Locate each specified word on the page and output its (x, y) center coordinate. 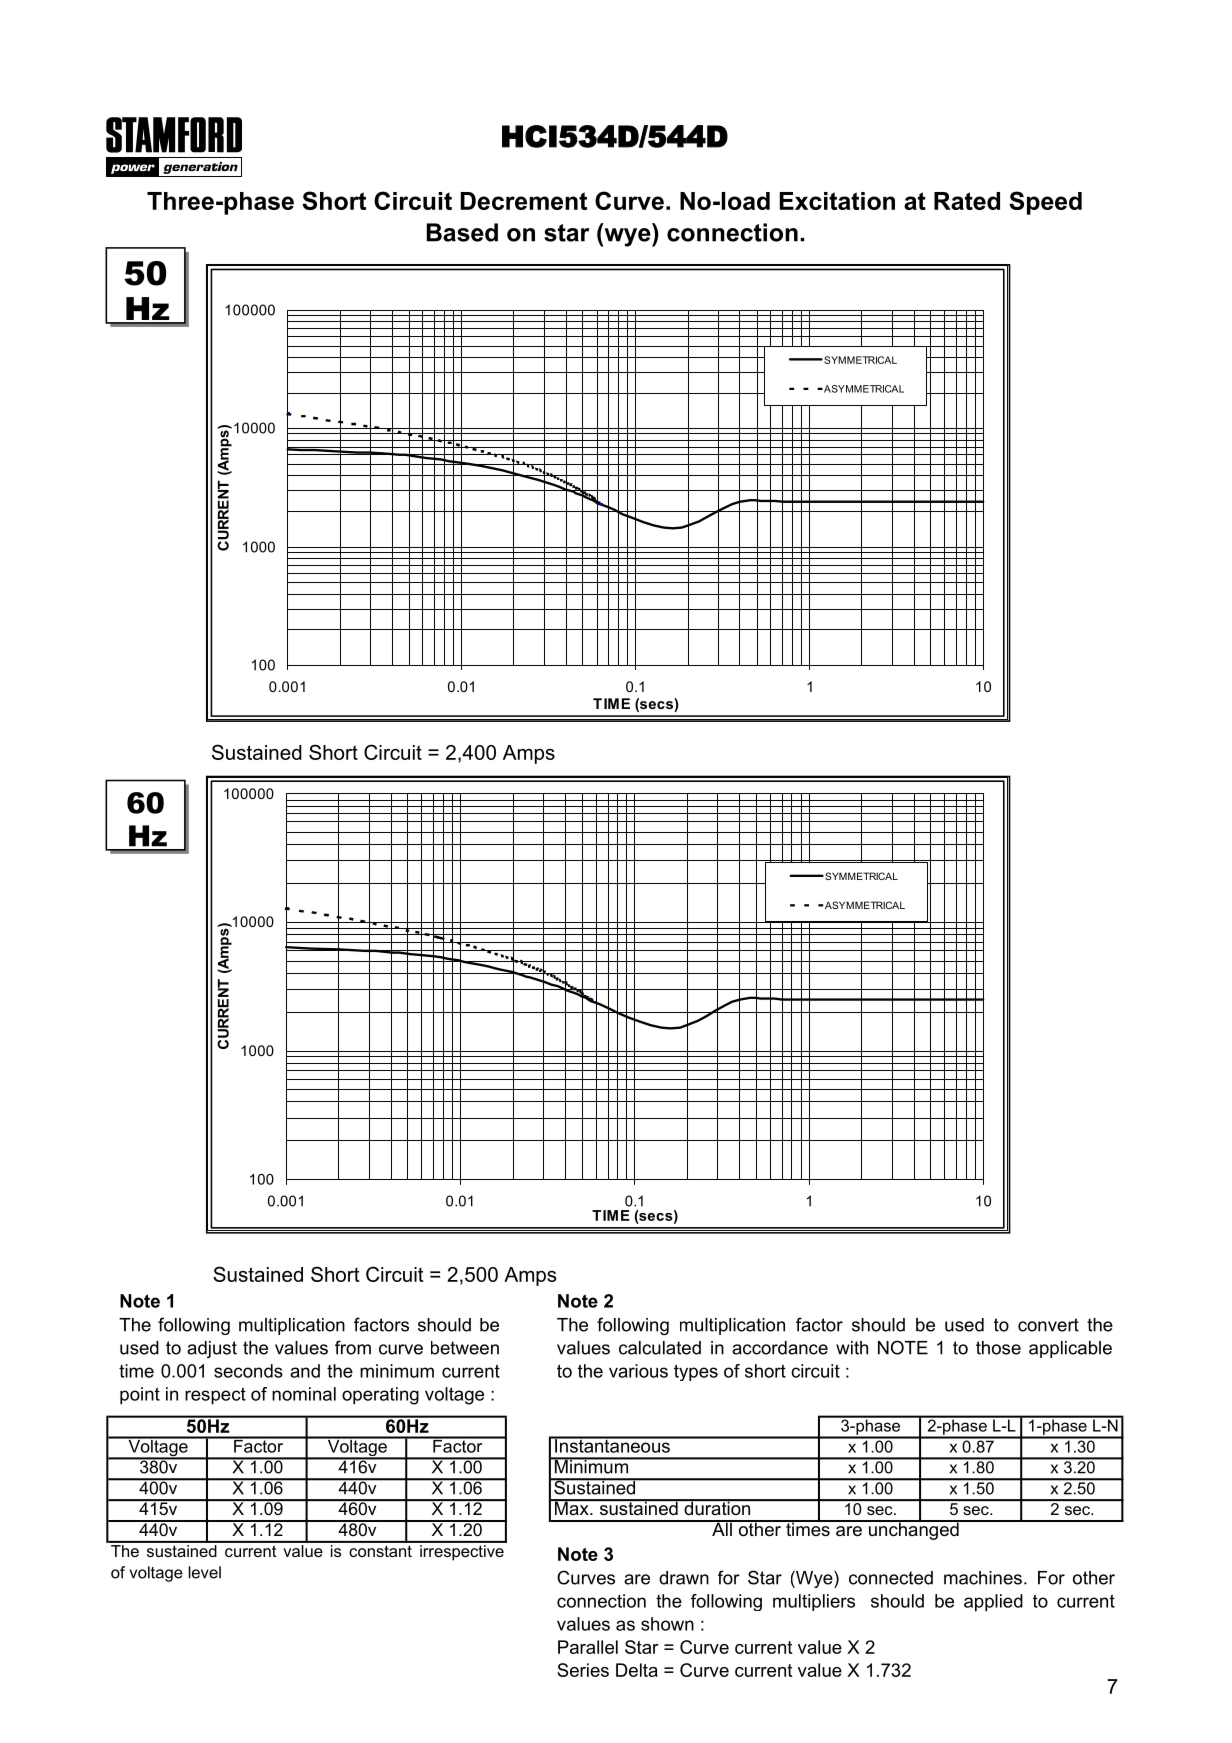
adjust (212, 1349)
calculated (660, 1348)
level (205, 1572)
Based (462, 232)
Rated (967, 201)
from (353, 1347)
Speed (1045, 203)
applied (993, 1603)
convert (1048, 1325)
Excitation (837, 201)
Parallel (588, 1647)
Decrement (523, 201)
